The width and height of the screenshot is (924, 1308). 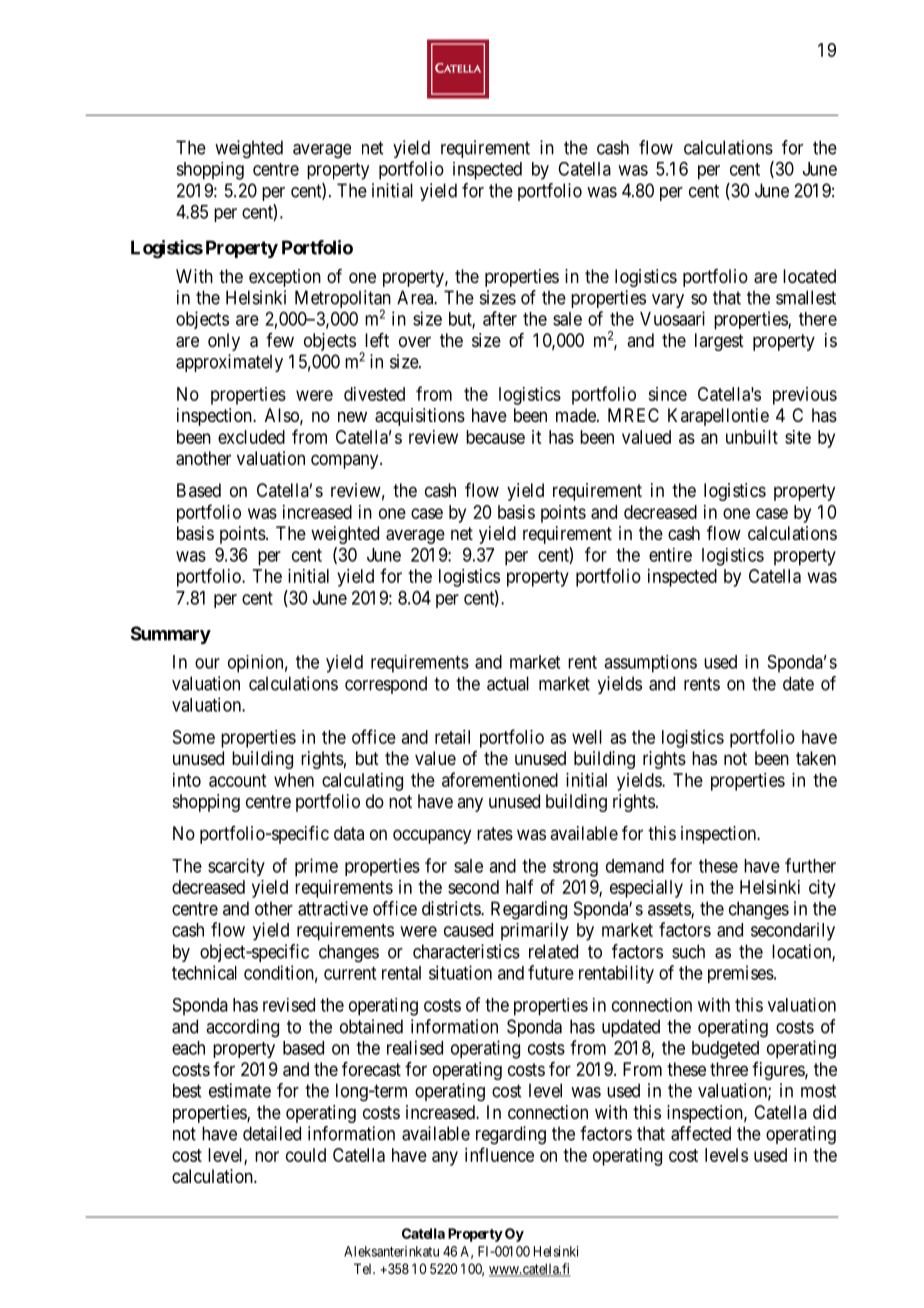 What do you see at coordinates (495, 437) in the screenshot?
I see `because` at bounding box center [495, 437].
